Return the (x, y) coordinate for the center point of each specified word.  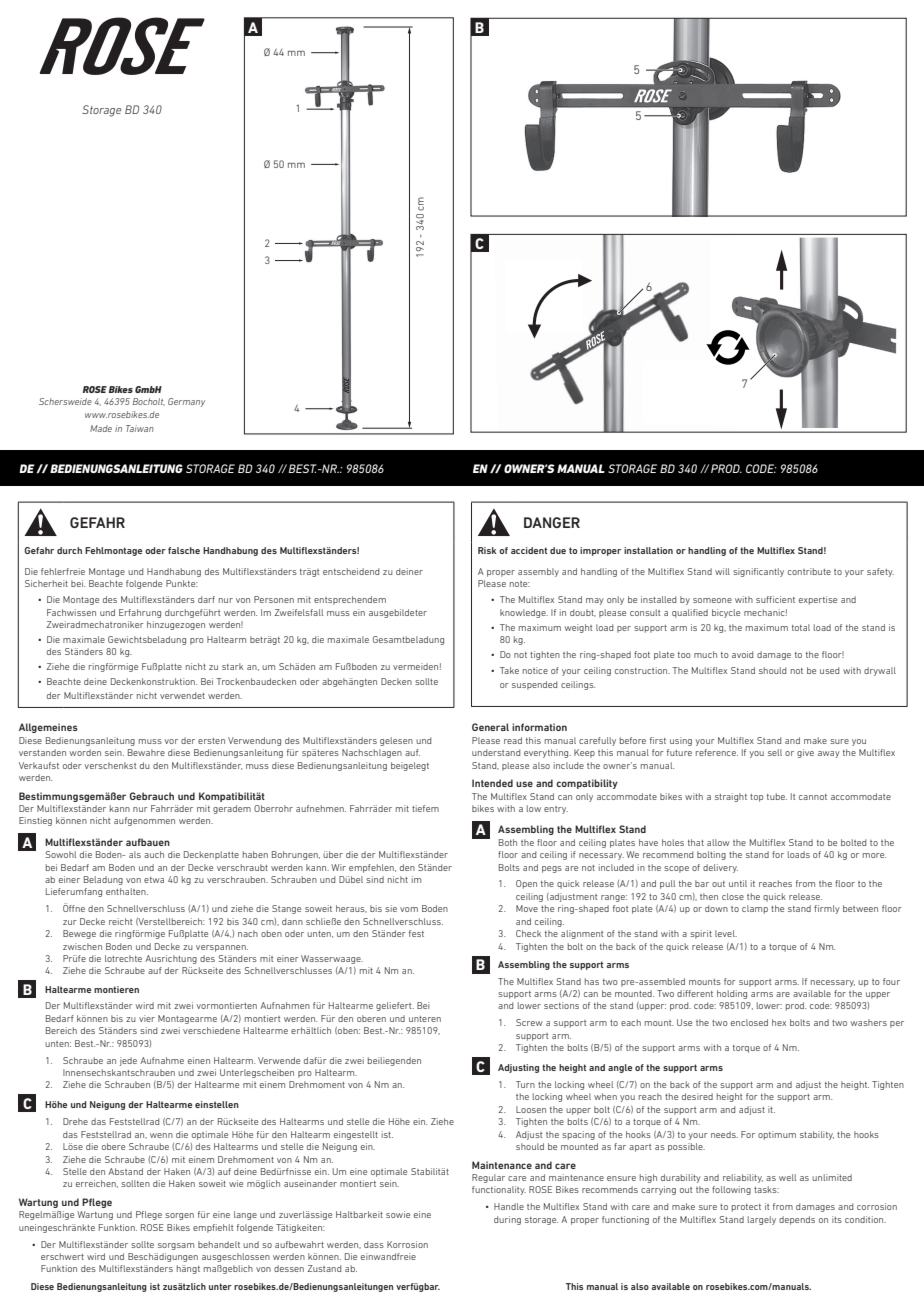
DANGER (552, 522)
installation (648, 550)
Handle (509, 1206)
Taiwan (140, 428)
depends (797, 1220)
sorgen (179, 1216)
